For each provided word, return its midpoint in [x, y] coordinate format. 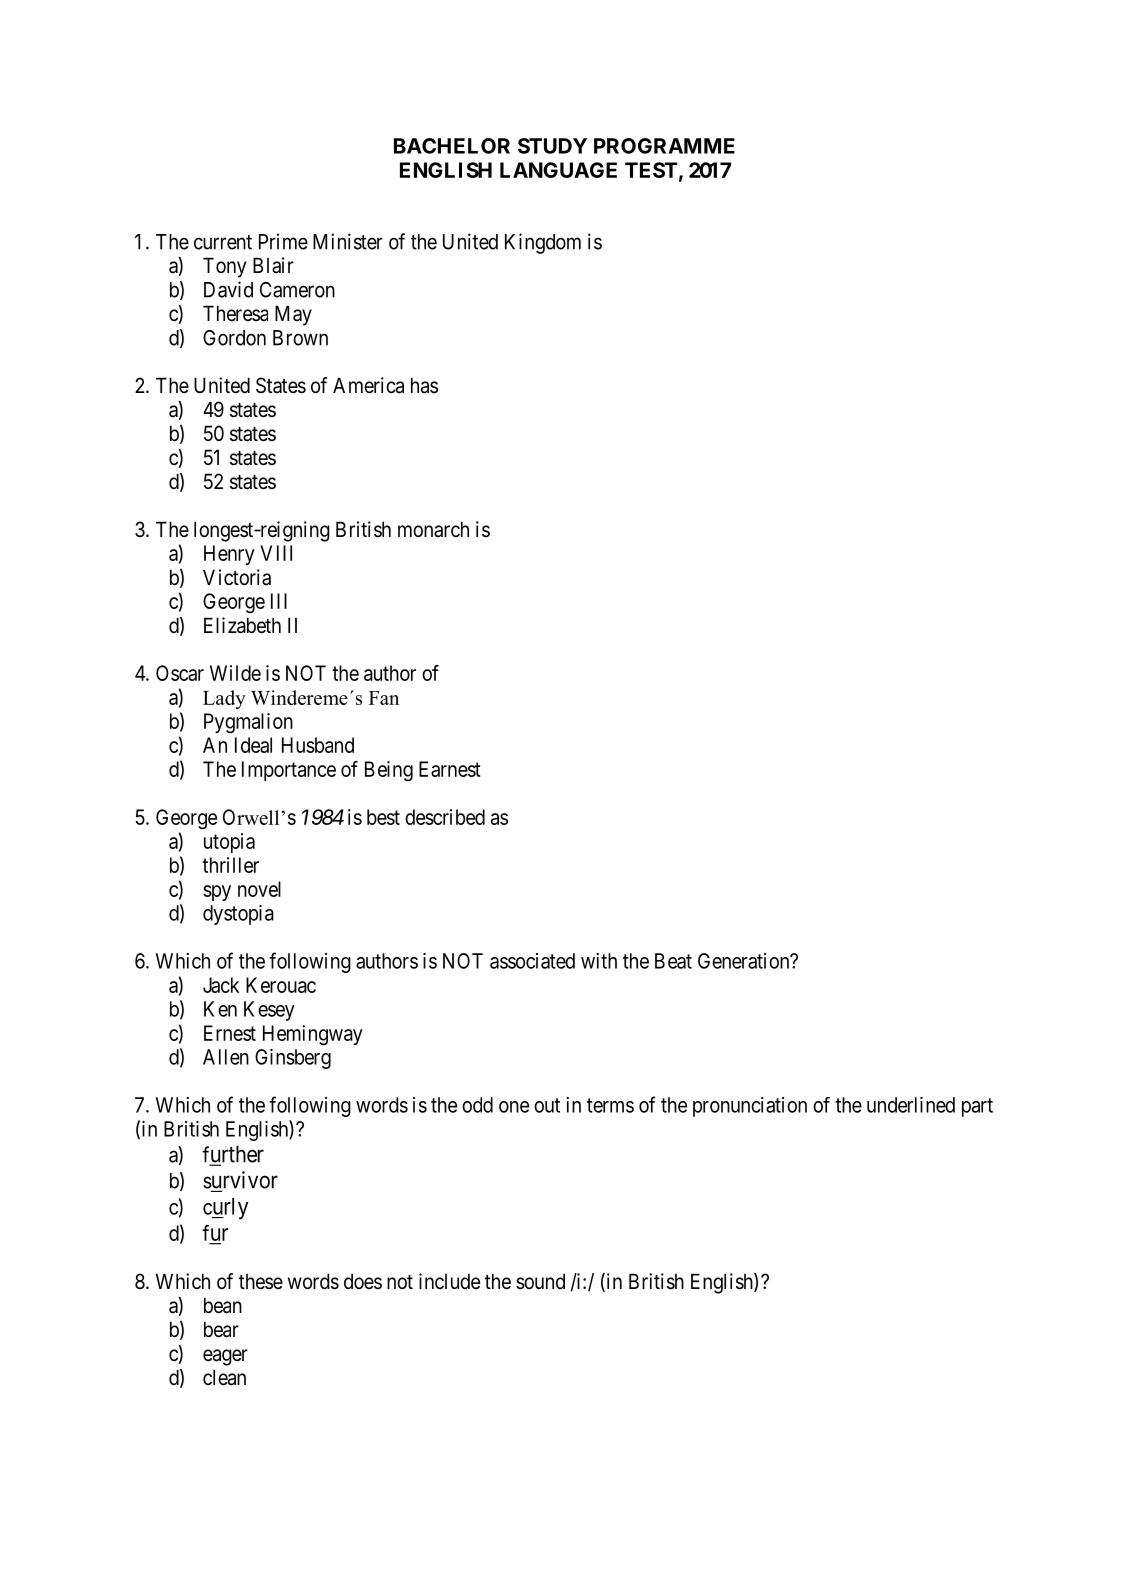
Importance [289, 771]
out [547, 1105]
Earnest [450, 769]
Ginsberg [293, 1059]
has [424, 385]
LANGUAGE [558, 170]
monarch [433, 529]
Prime [283, 241]
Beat [673, 961]
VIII [276, 553]
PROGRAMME [664, 146]
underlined [911, 1105]
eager [225, 1357]
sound [540, 1281]
